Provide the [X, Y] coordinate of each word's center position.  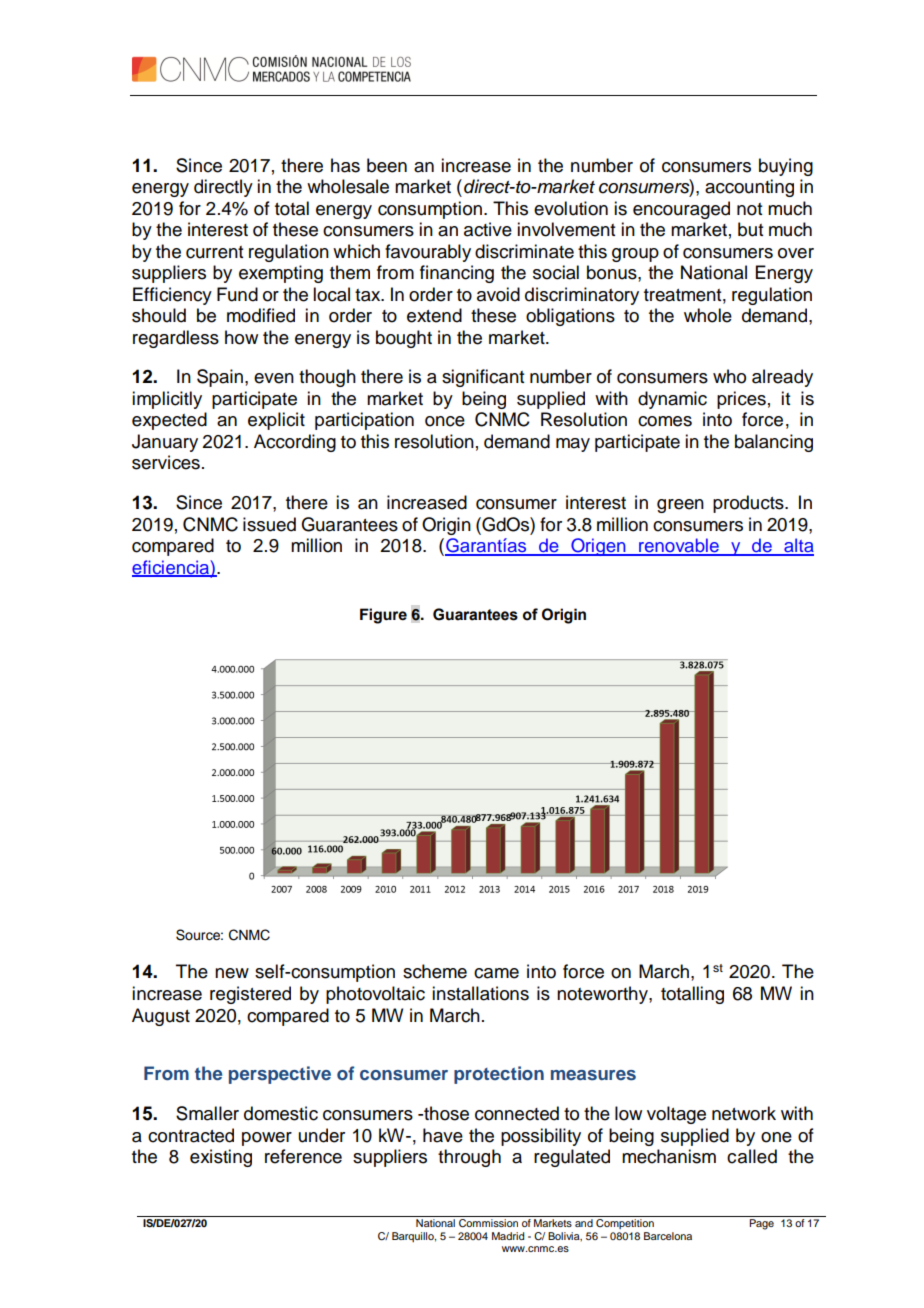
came [496, 973]
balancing [774, 443]
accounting [749, 188]
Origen [598, 547]
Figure [383, 616]
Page [761, 1224]
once [445, 421]
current [214, 252]
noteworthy [603, 995]
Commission [488, 1223]
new [232, 973]
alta [798, 546]
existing [221, 1158]
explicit [276, 421]
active [488, 229]
